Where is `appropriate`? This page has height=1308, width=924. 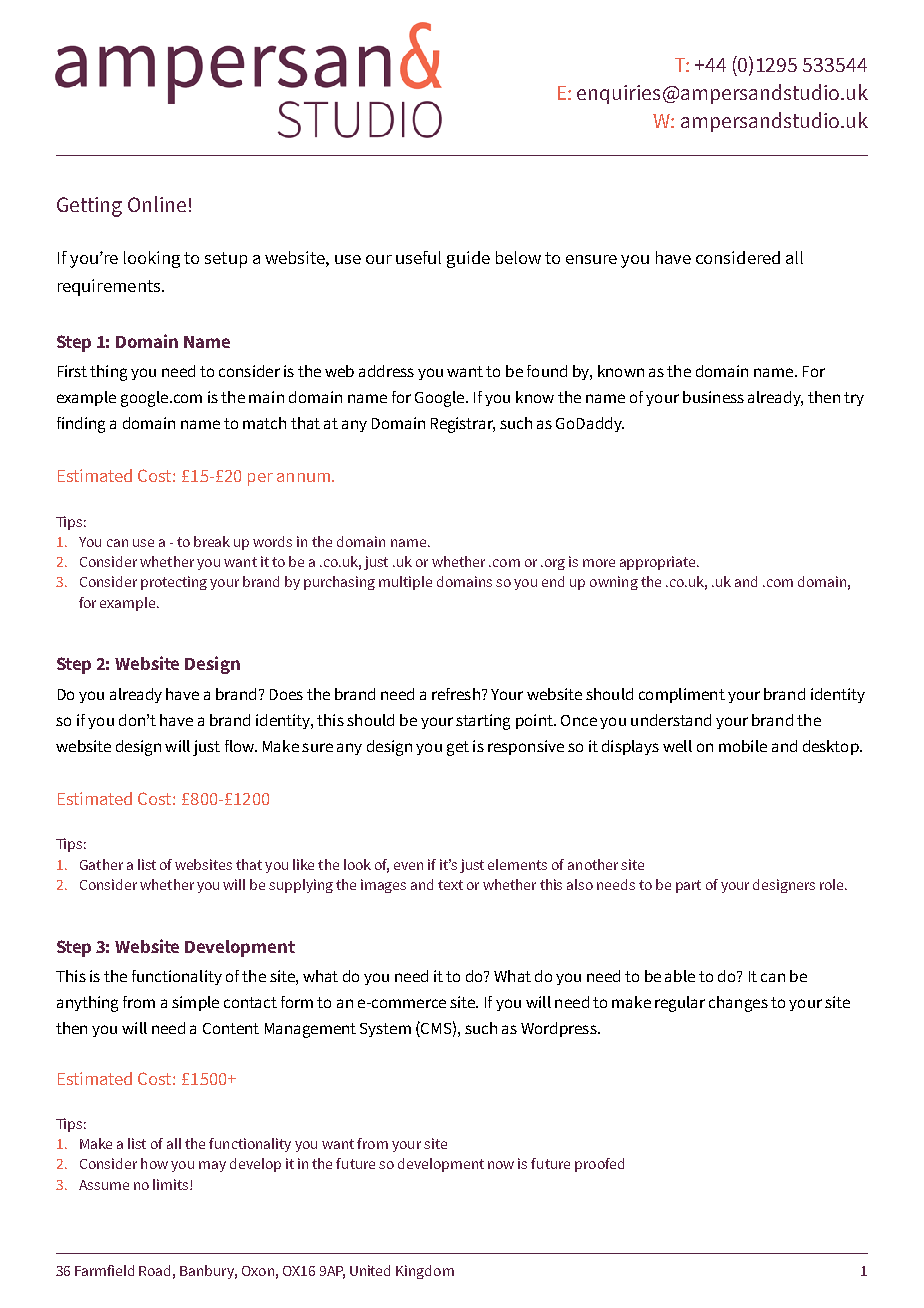 appropriate is located at coordinates (659, 563).
